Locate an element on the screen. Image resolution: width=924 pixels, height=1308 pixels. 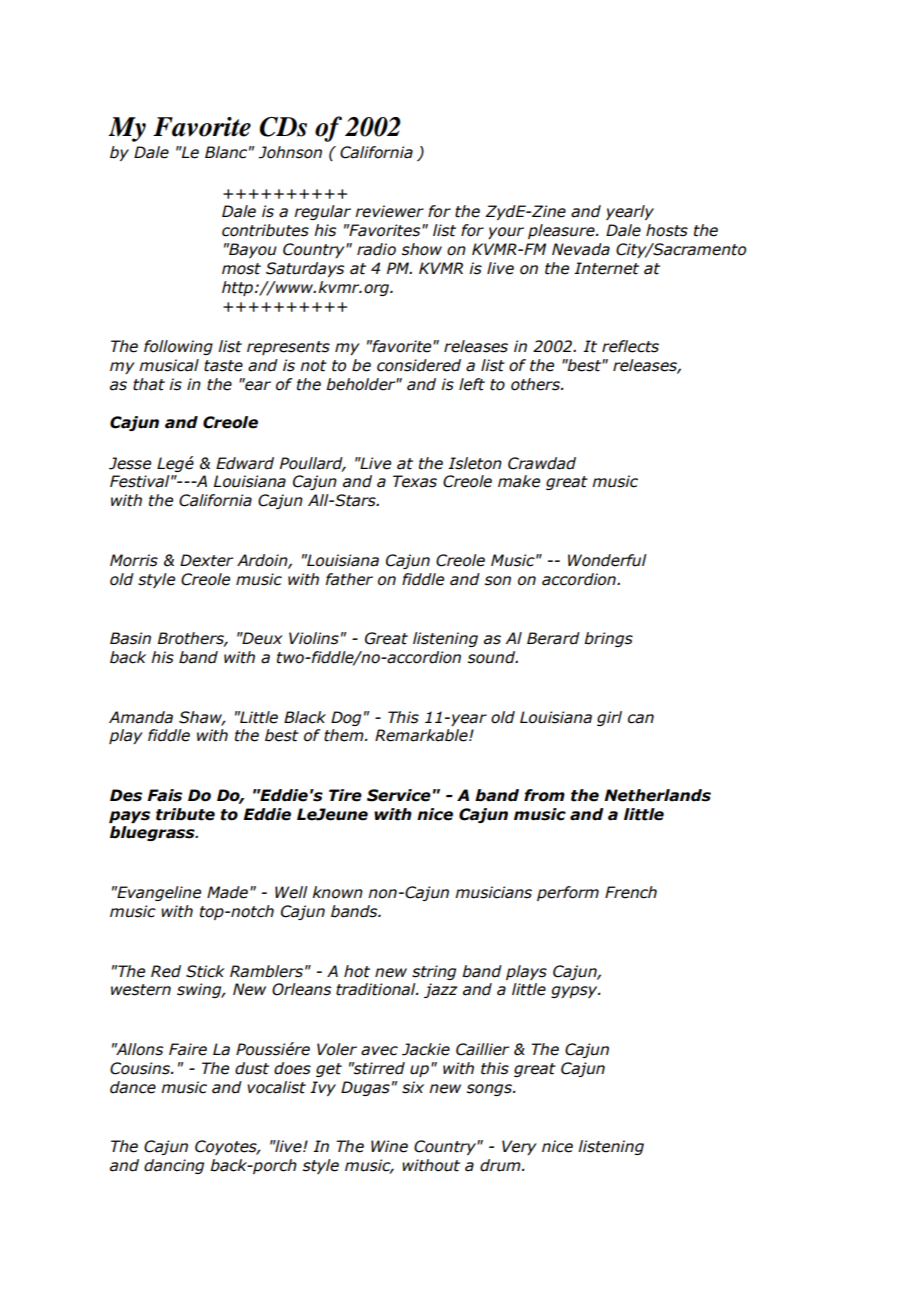
Dog is located at coordinates (346, 718).
